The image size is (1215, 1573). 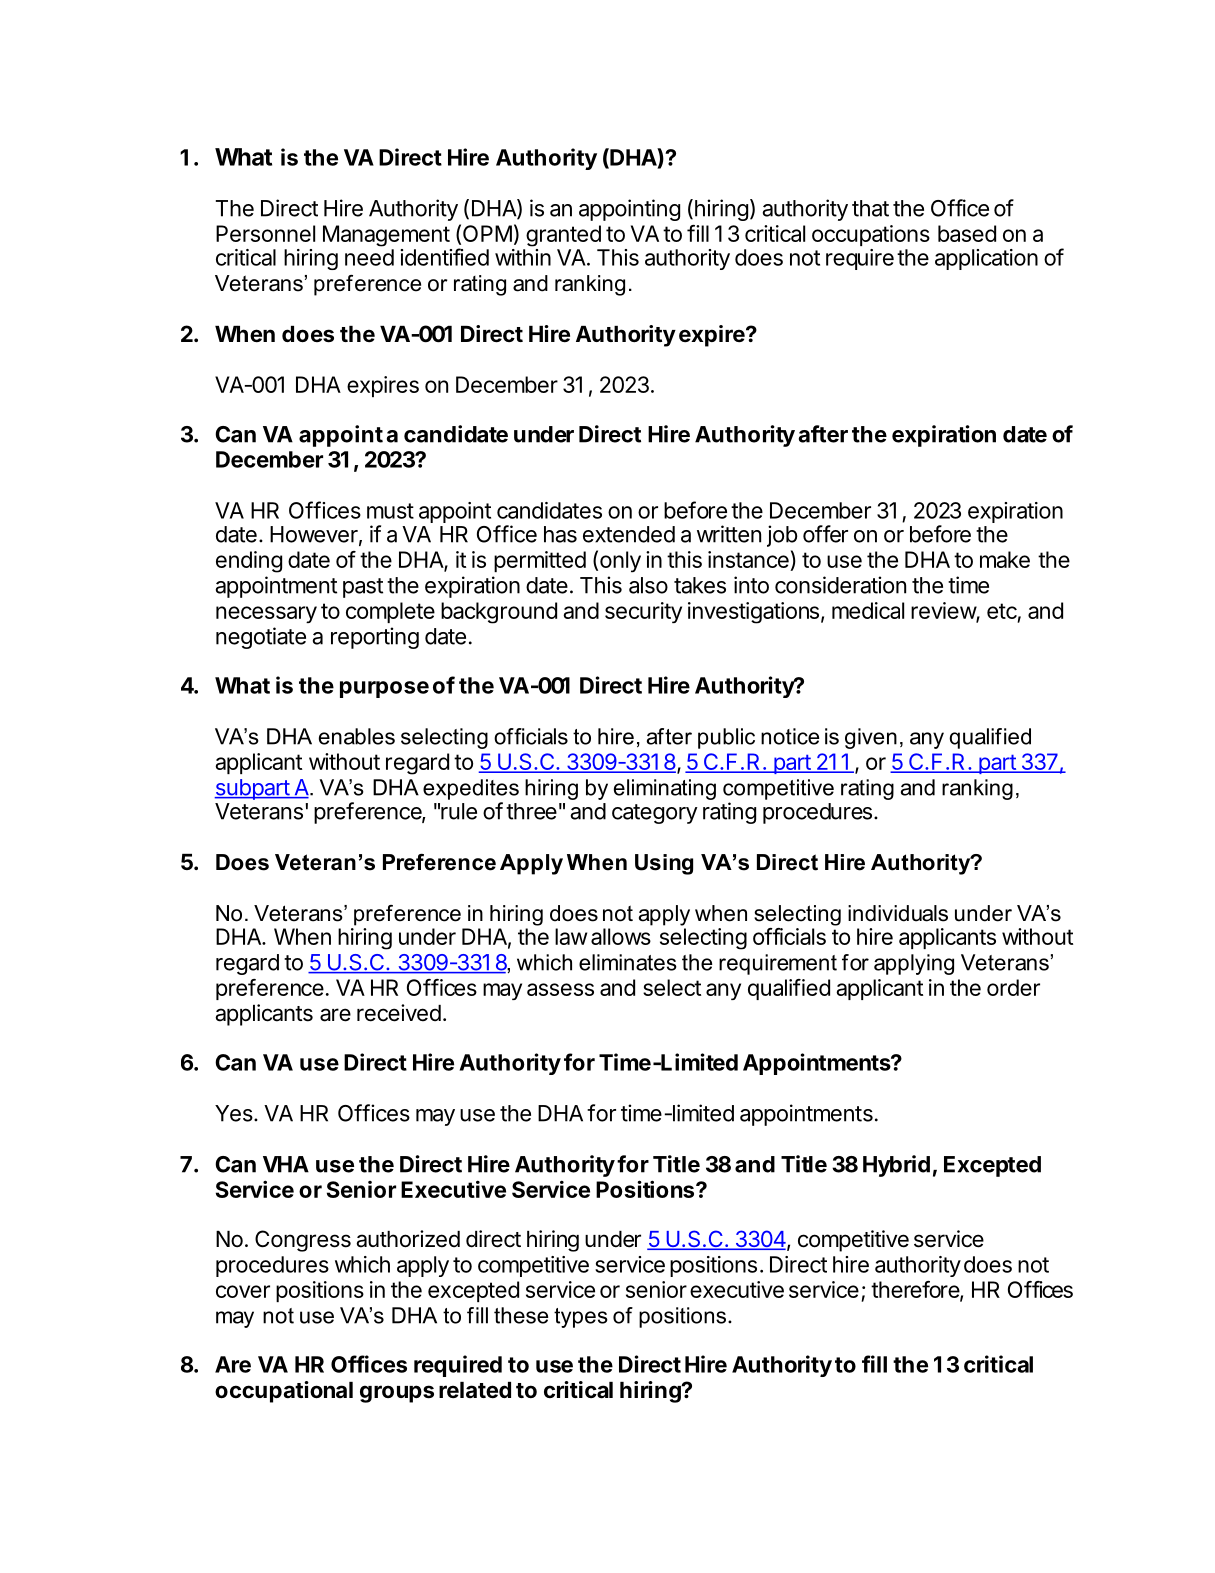 What do you see at coordinates (581, 1318) in the image?
I see `types` at bounding box center [581, 1318].
